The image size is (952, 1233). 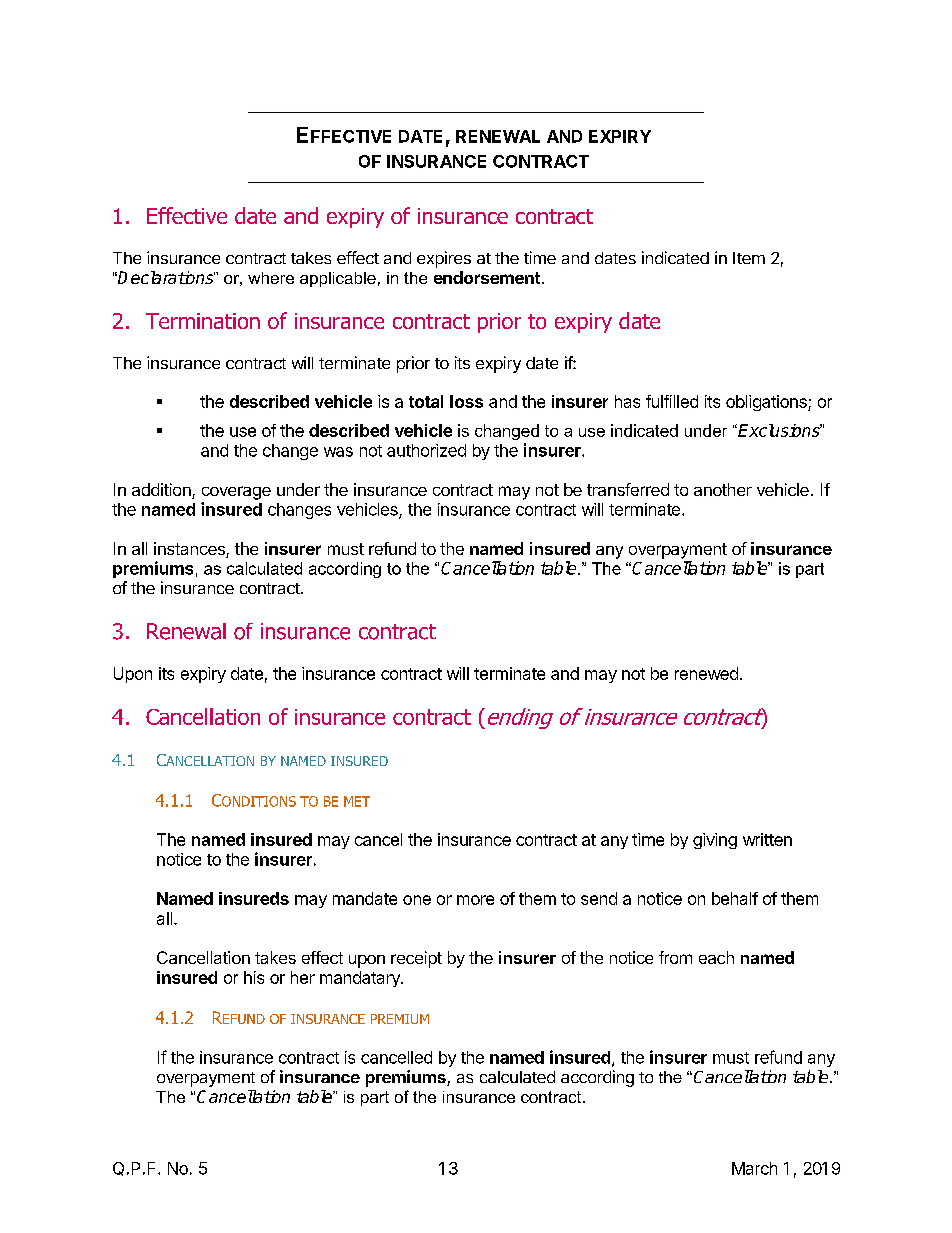 What do you see at coordinates (254, 977) in the page?
I see `his` at bounding box center [254, 977].
